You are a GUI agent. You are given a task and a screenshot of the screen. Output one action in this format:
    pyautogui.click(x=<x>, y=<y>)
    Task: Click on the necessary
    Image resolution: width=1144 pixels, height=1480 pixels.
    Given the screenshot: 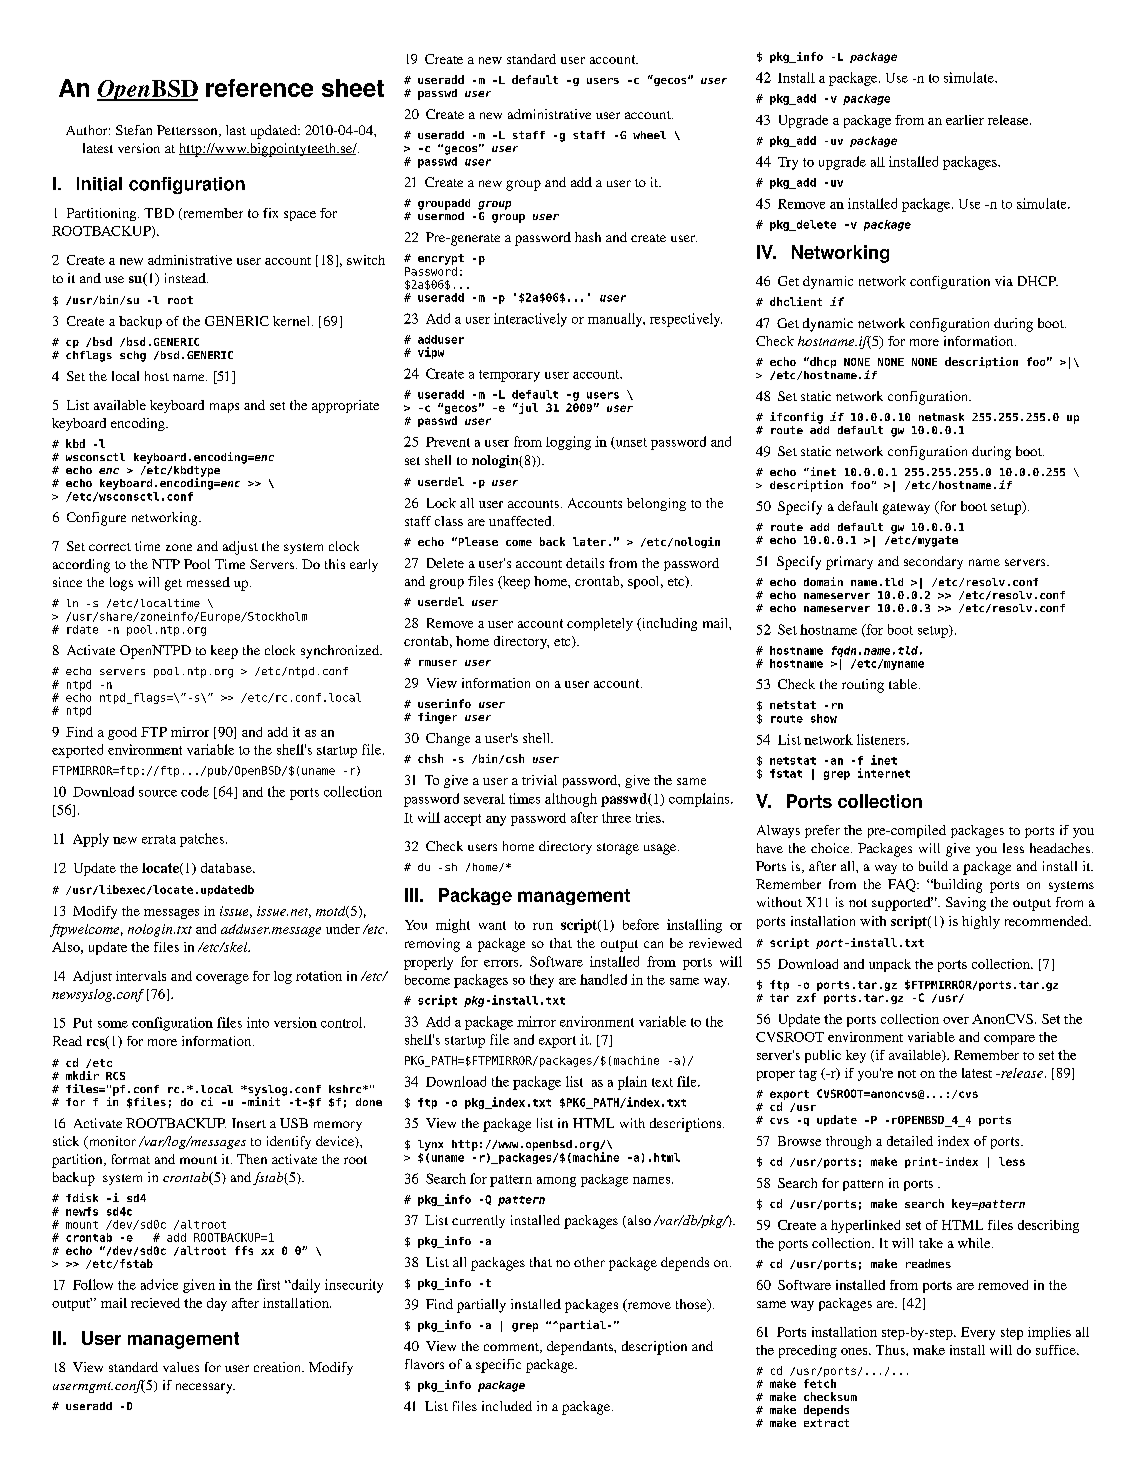 What is the action you would take?
    pyautogui.click(x=205, y=1388)
